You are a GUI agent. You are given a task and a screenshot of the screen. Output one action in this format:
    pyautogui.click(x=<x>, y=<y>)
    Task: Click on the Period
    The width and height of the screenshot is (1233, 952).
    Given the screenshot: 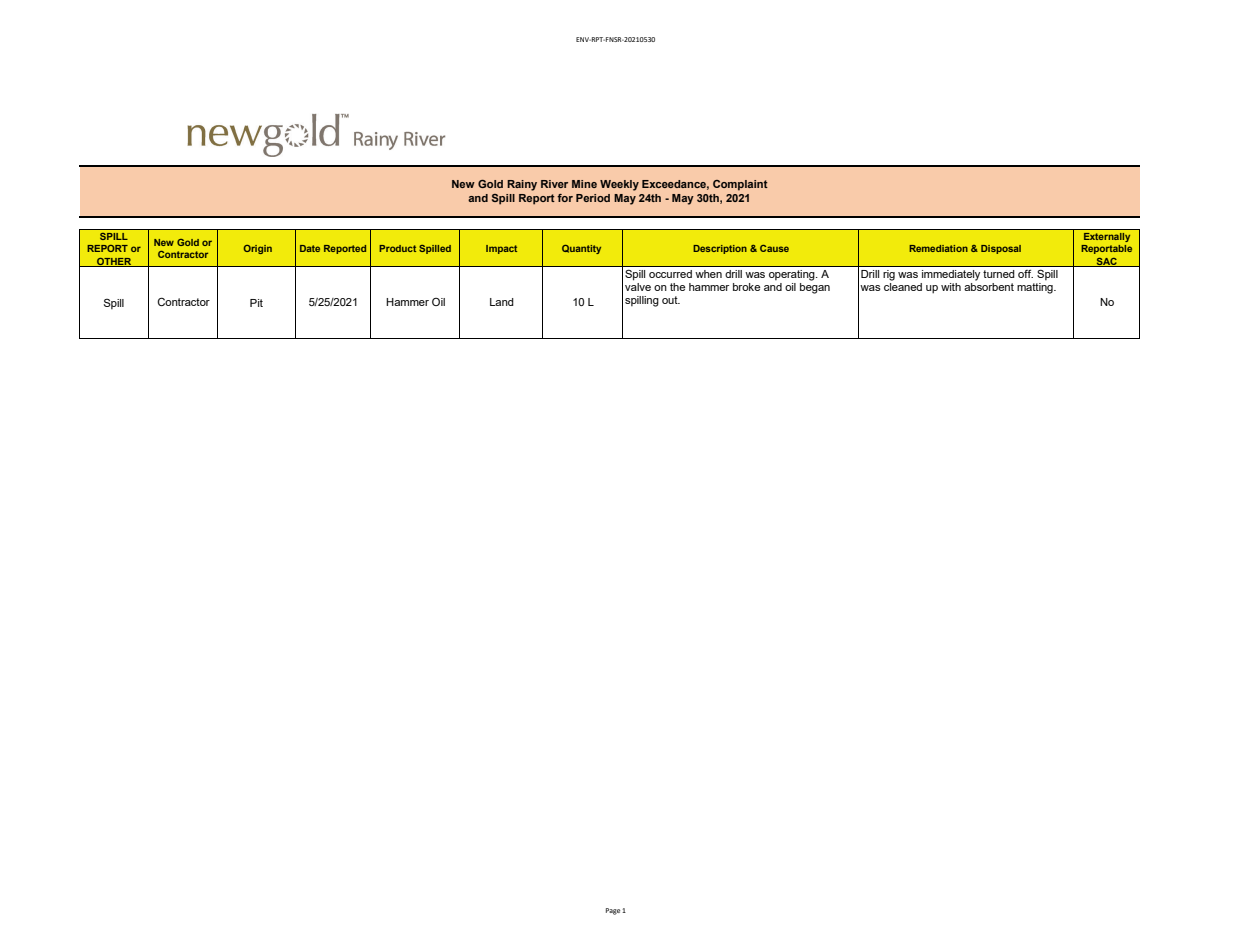 What is the action you would take?
    pyautogui.click(x=593, y=198)
